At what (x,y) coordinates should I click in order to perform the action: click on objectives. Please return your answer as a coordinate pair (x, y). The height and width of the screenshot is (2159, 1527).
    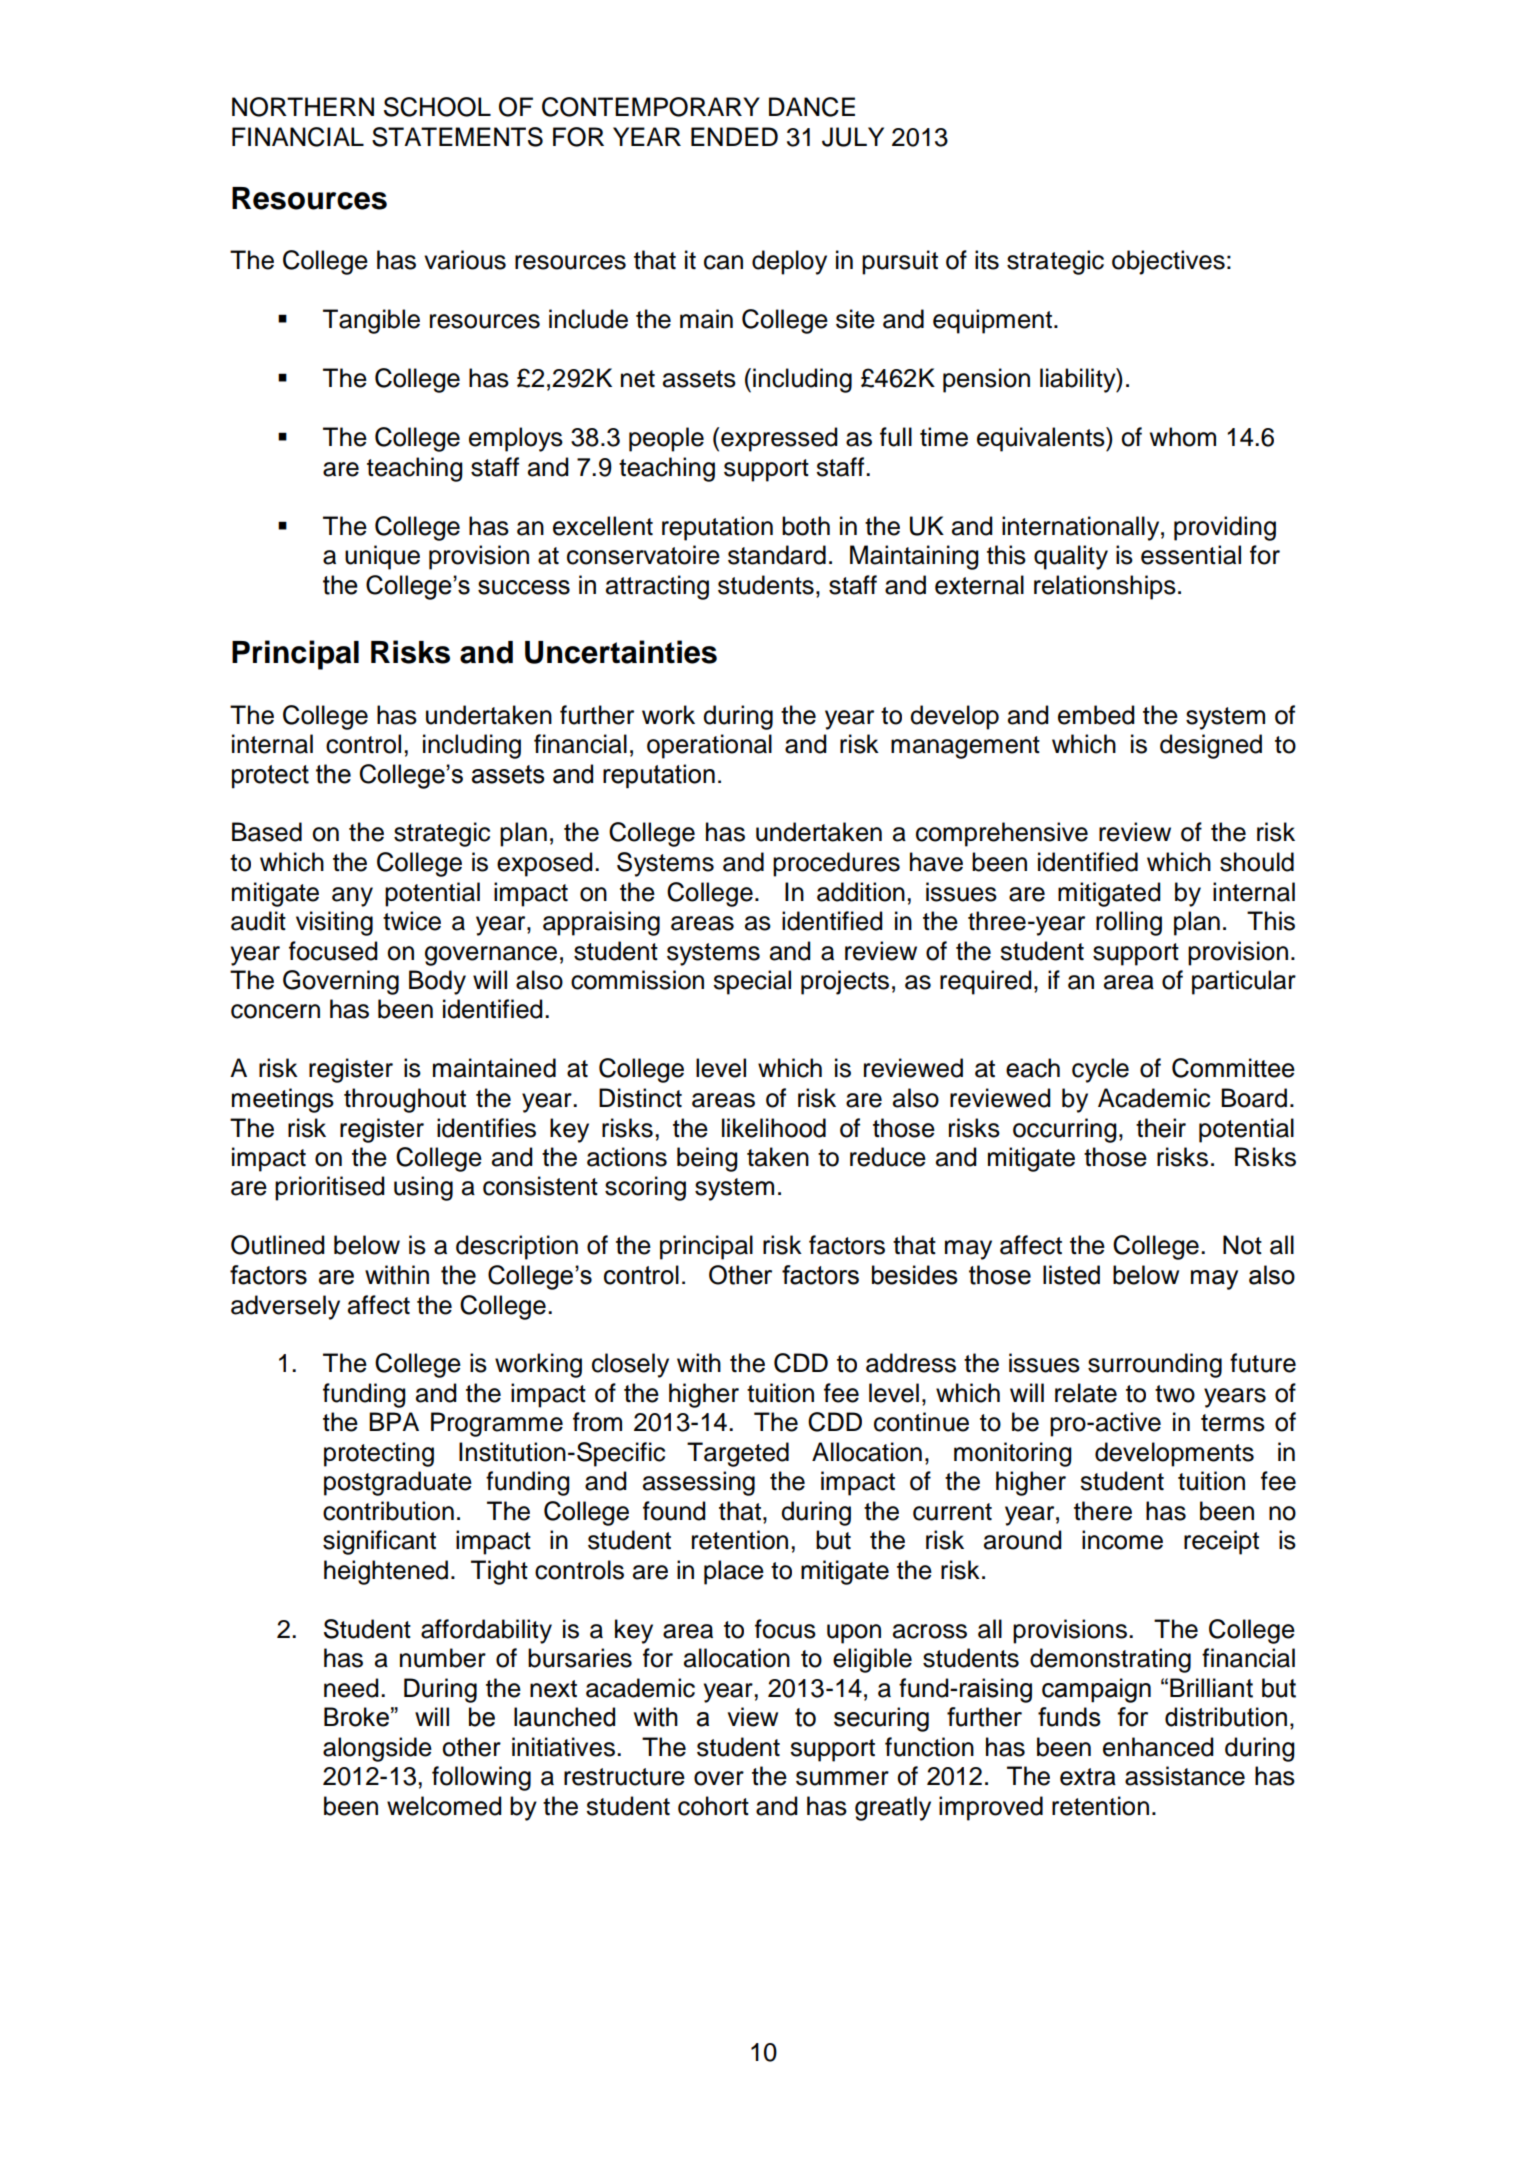
    Looking at the image, I should click on (1168, 262).
